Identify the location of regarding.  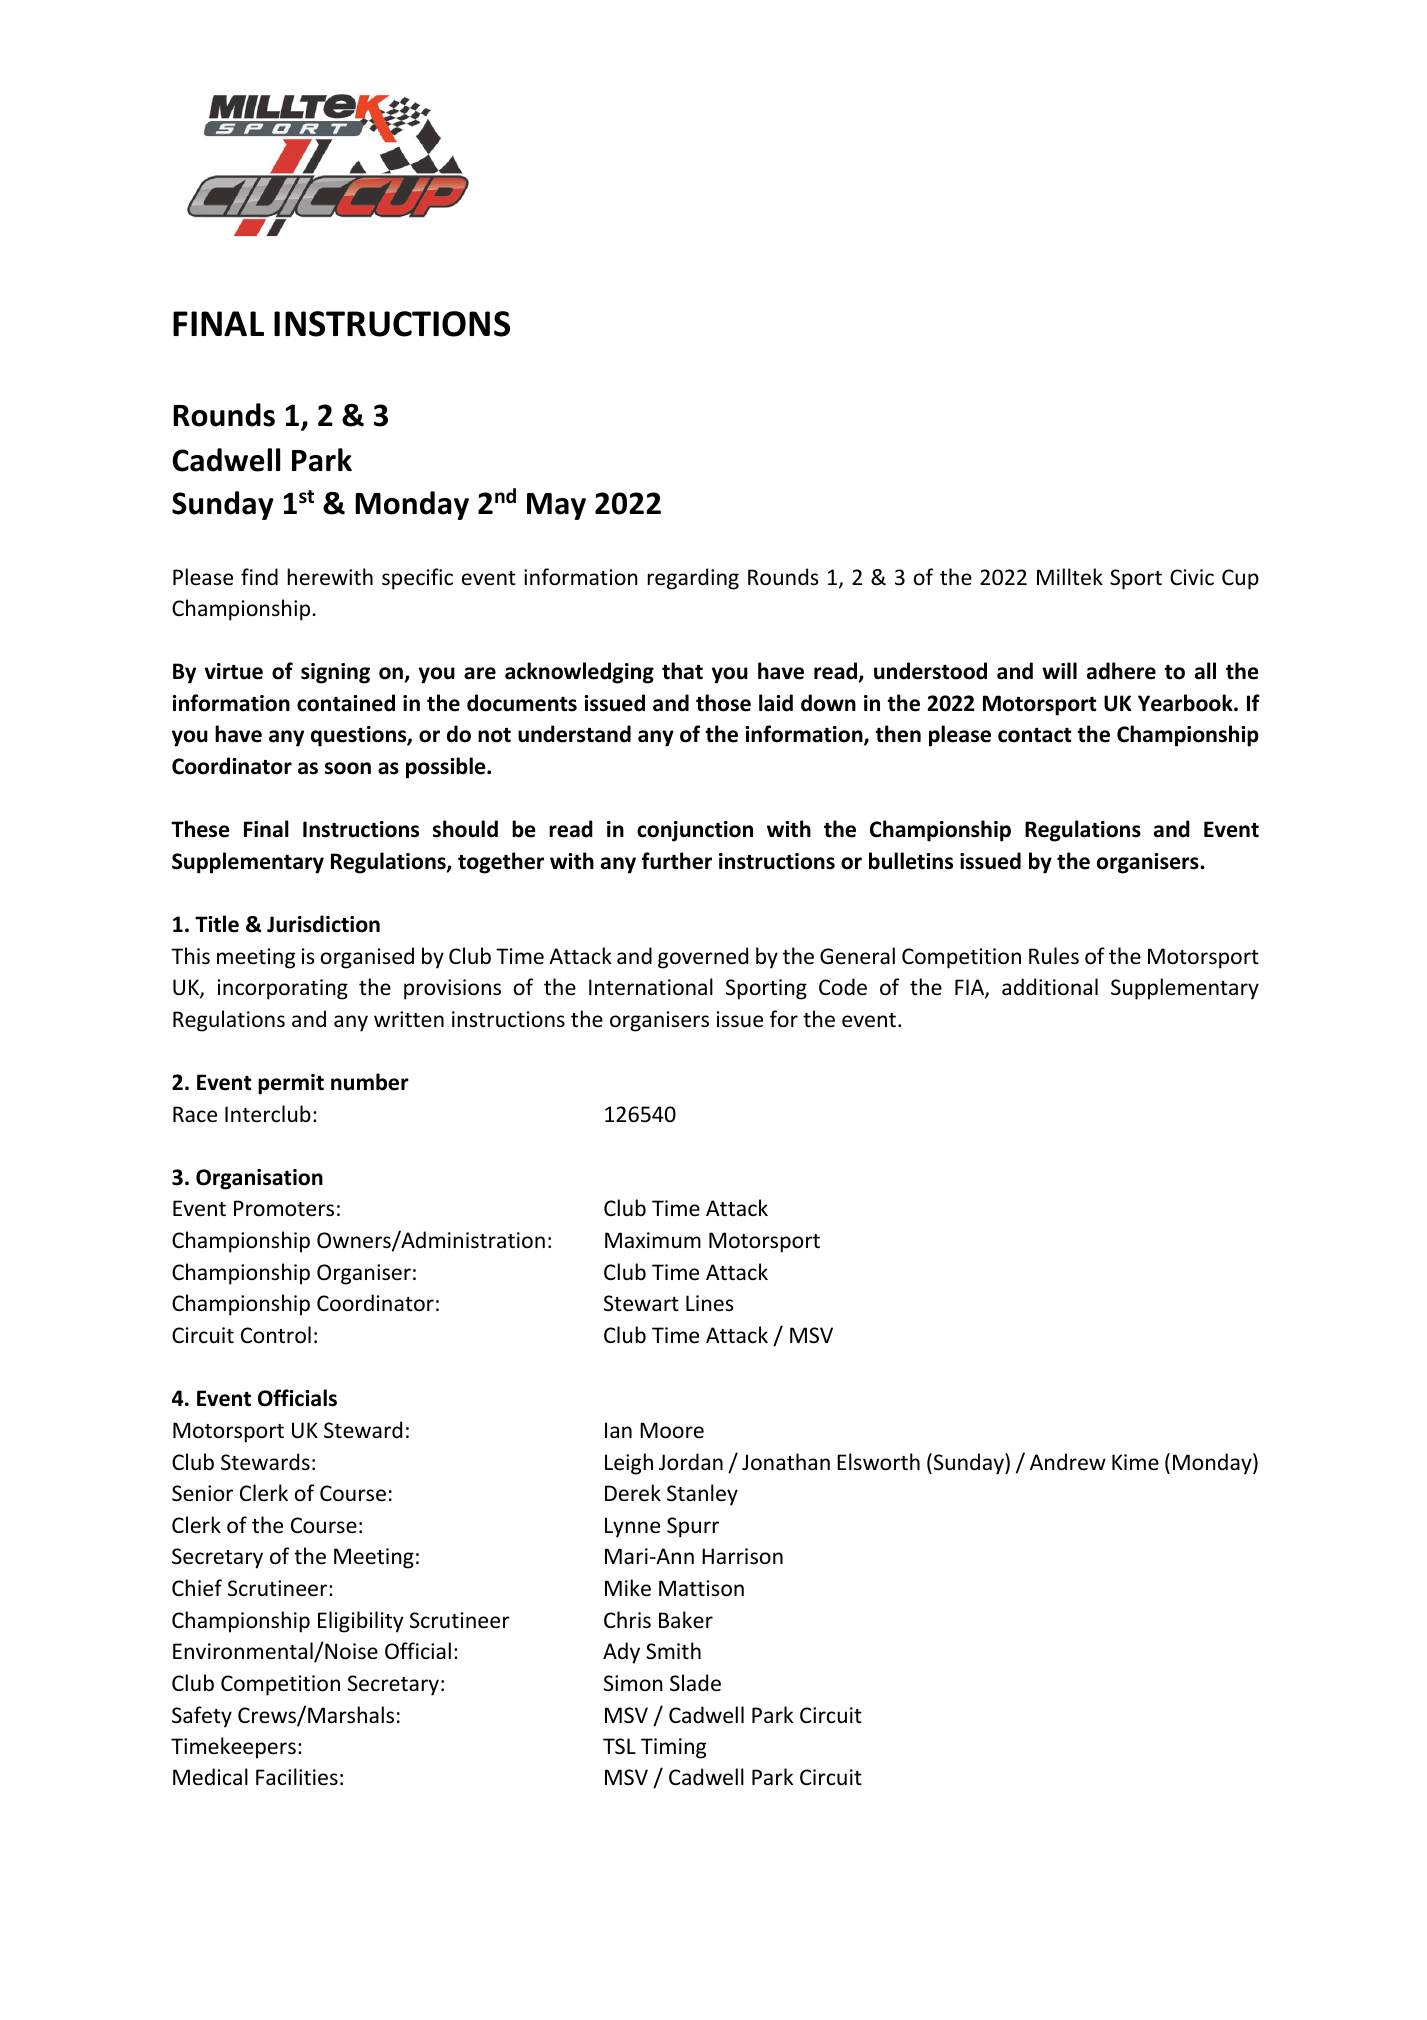
(693, 579).
